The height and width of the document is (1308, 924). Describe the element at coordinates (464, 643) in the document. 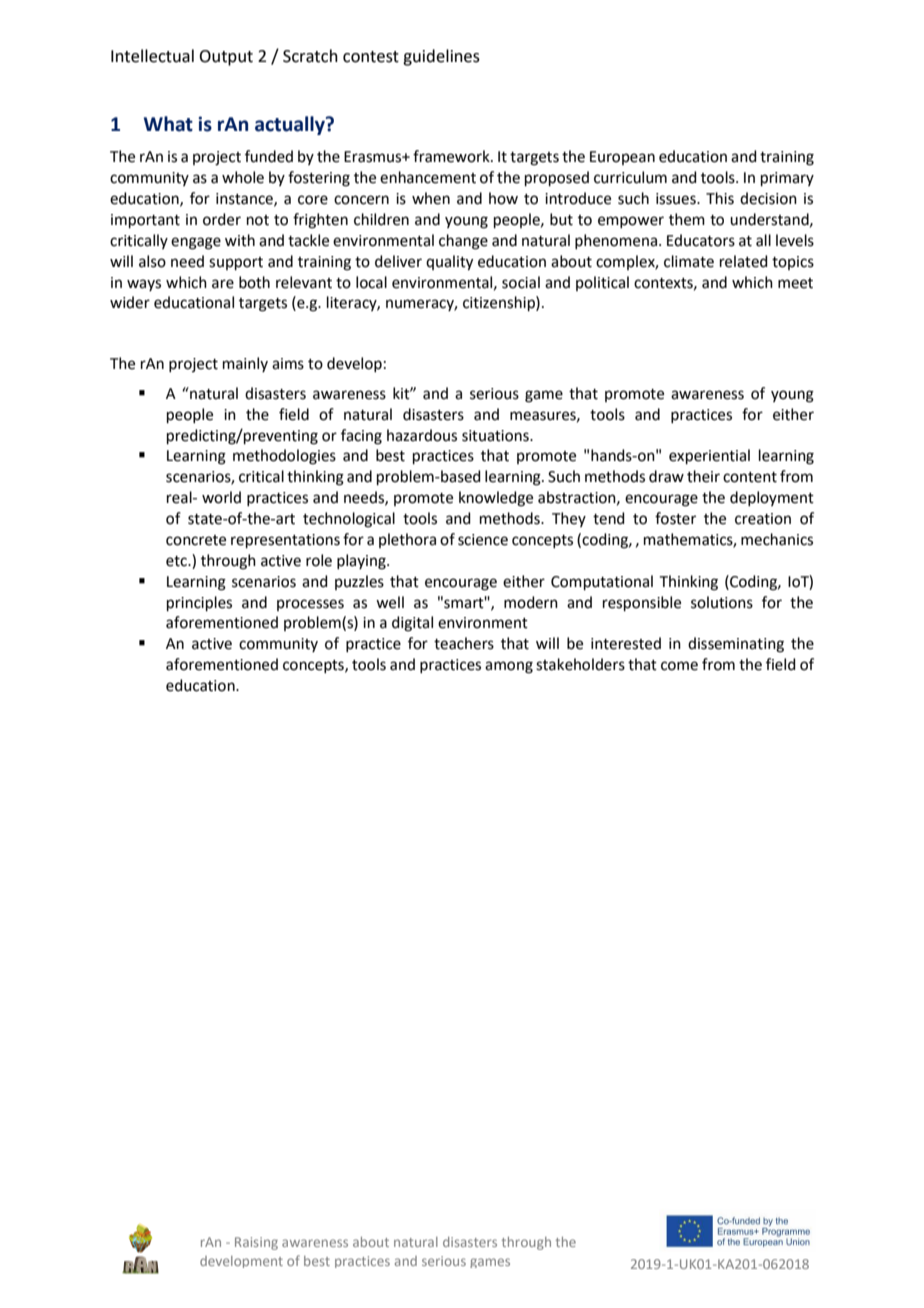

I see `teachers` at that location.
